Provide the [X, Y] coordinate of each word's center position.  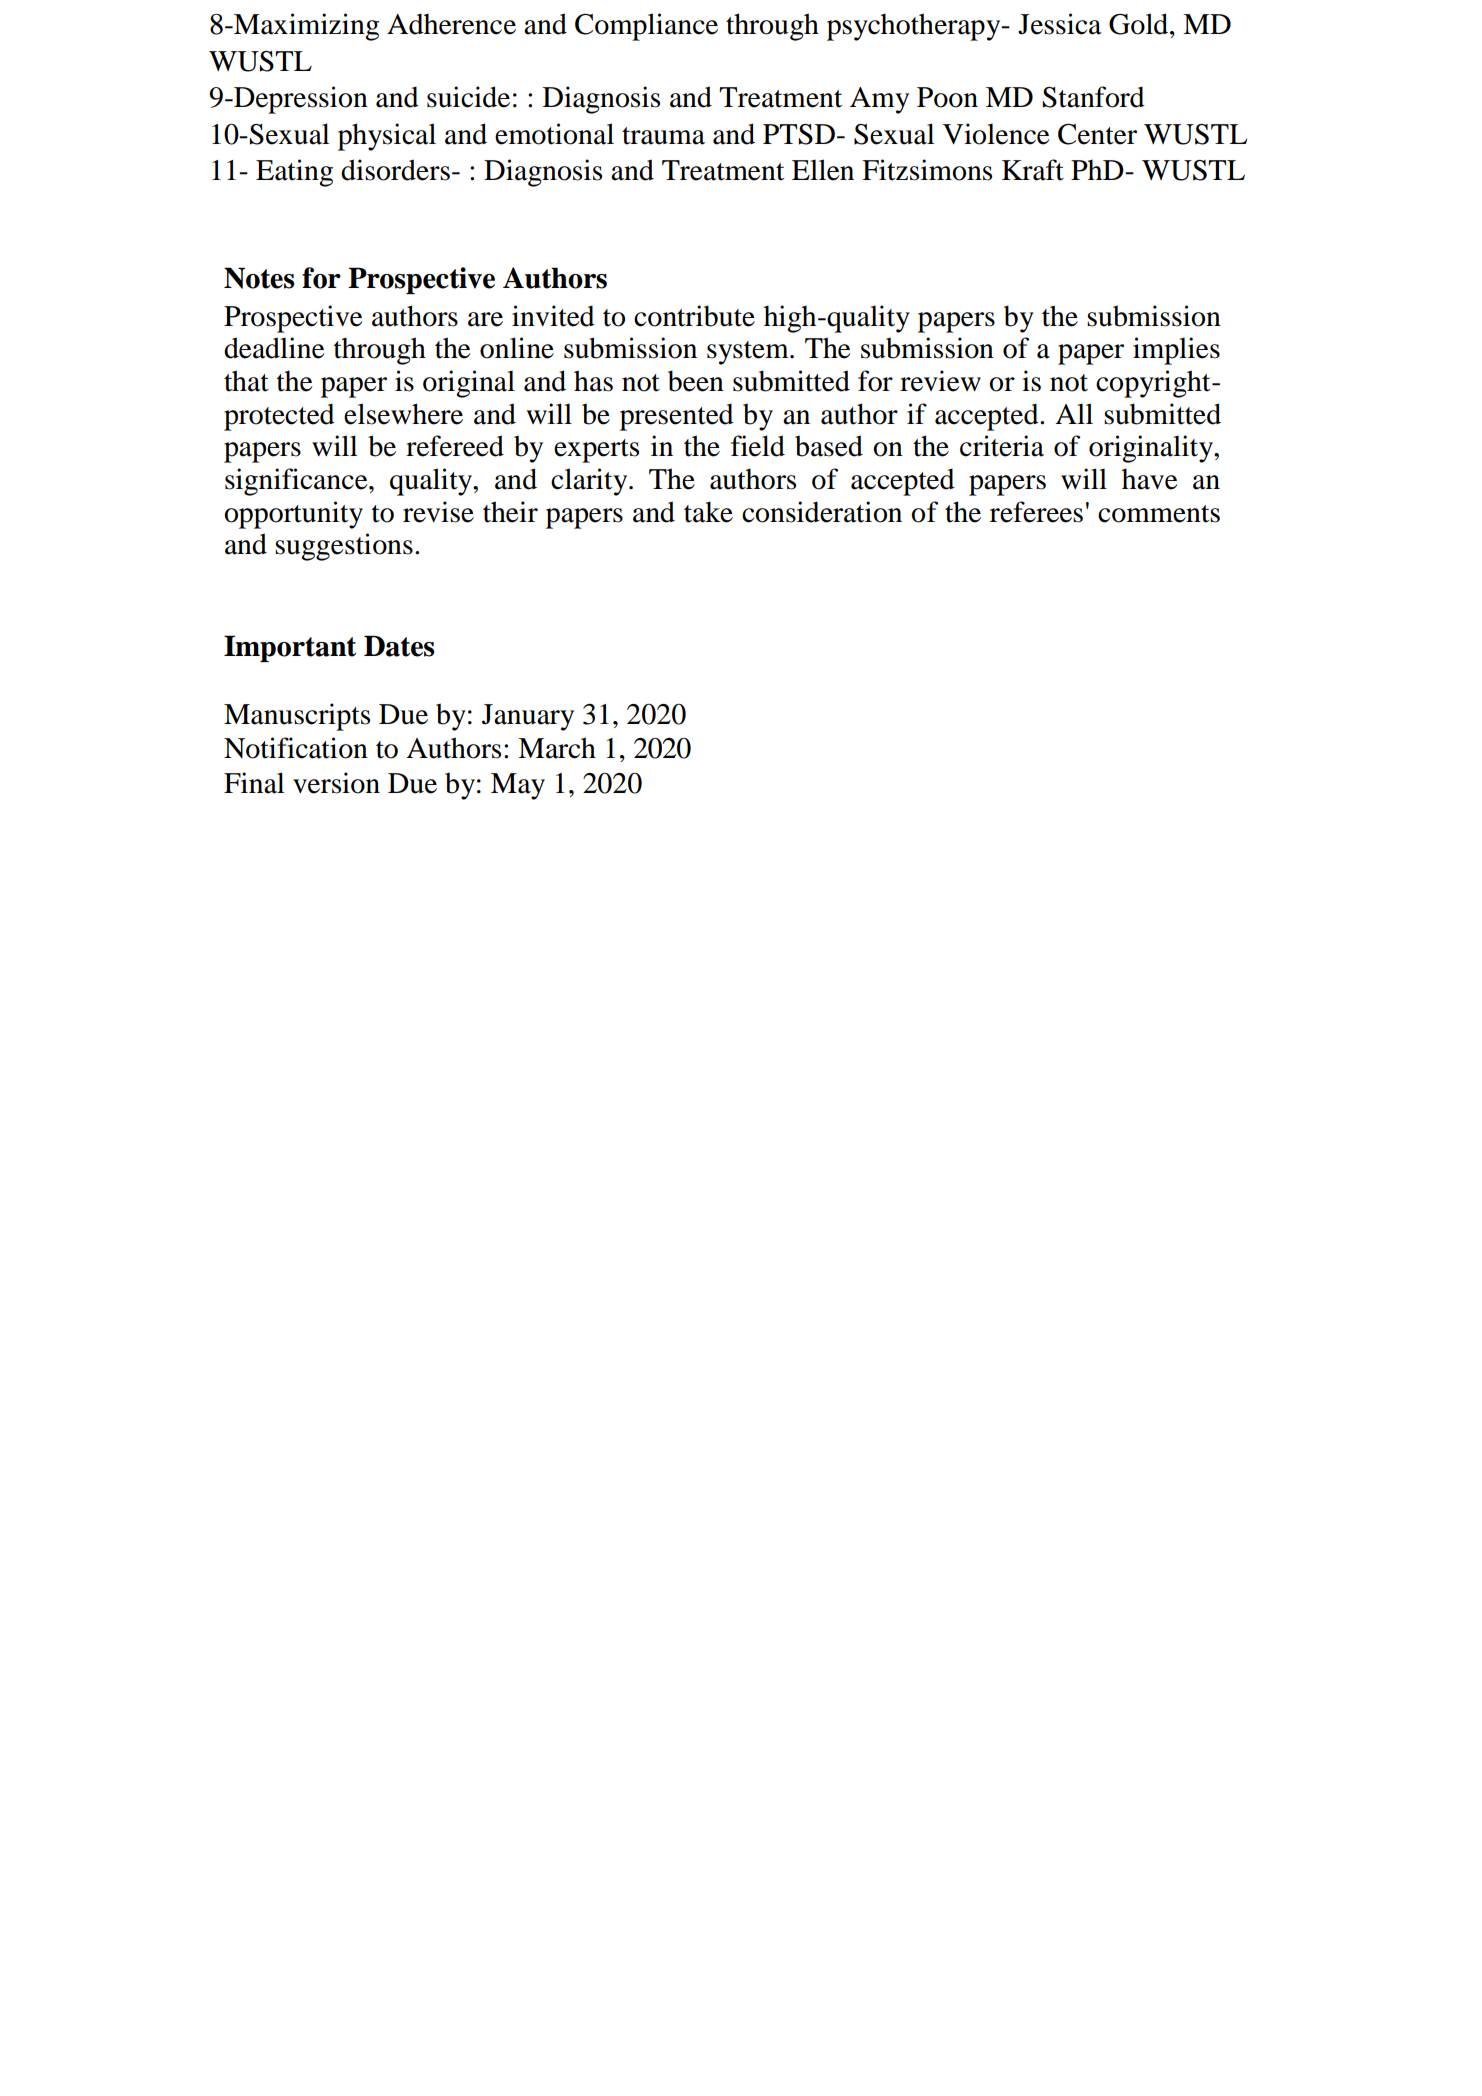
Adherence [451, 24]
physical [387, 137]
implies [1176, 351]
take [708, 512]
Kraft [1033, 170]
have [1150, 479]
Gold [1140, 24]
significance [297, 482]
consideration [822, 512]
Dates [399, 646]
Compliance [646, 27]
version [336, 783]
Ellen [823, 170]
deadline [274, 348]
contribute [694, 316]
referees [1036, 512]
